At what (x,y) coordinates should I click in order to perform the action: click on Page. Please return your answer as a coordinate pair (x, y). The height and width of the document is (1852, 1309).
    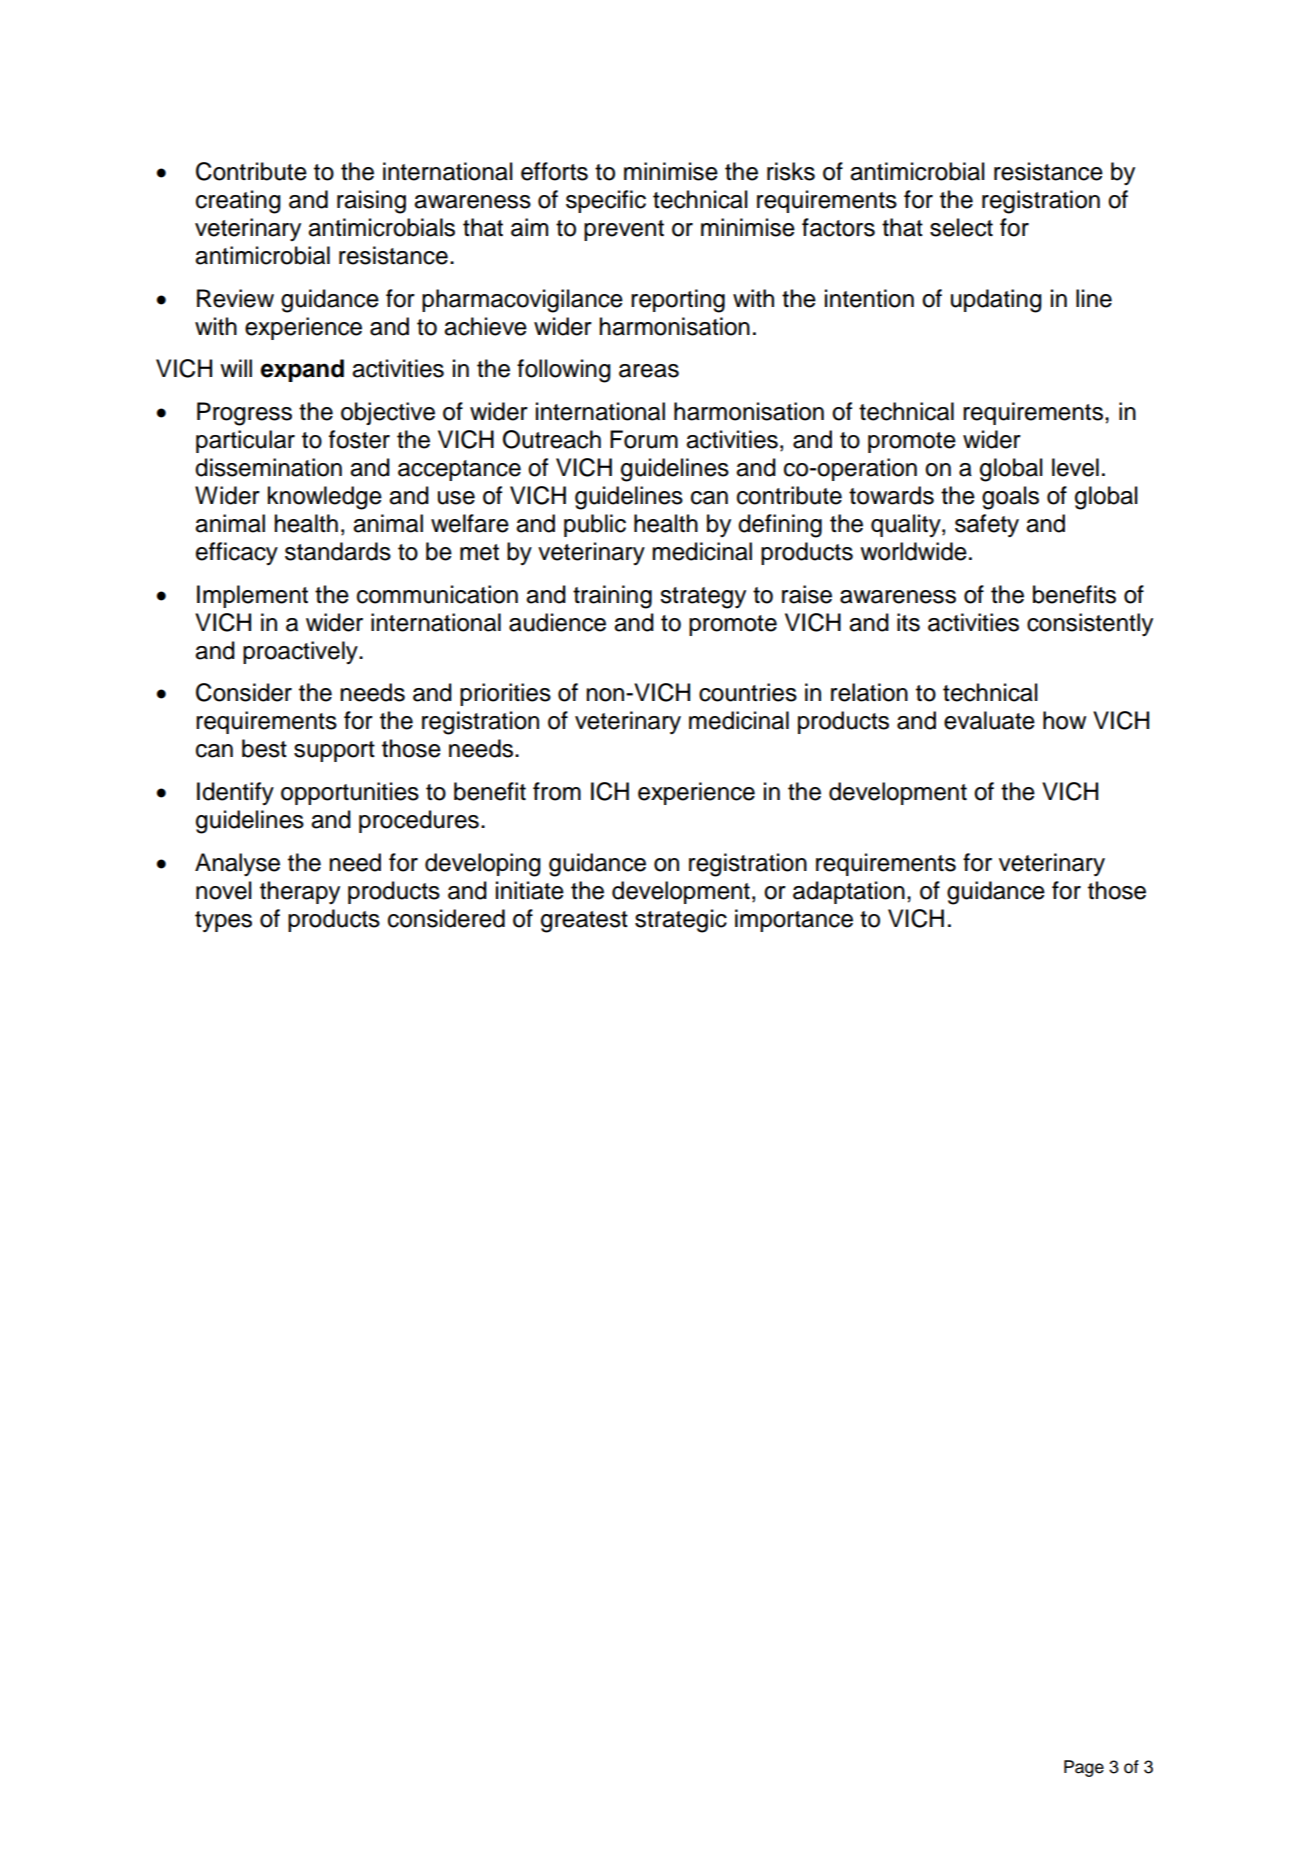
    Looking at the image, I should click on (1084, 1768).
